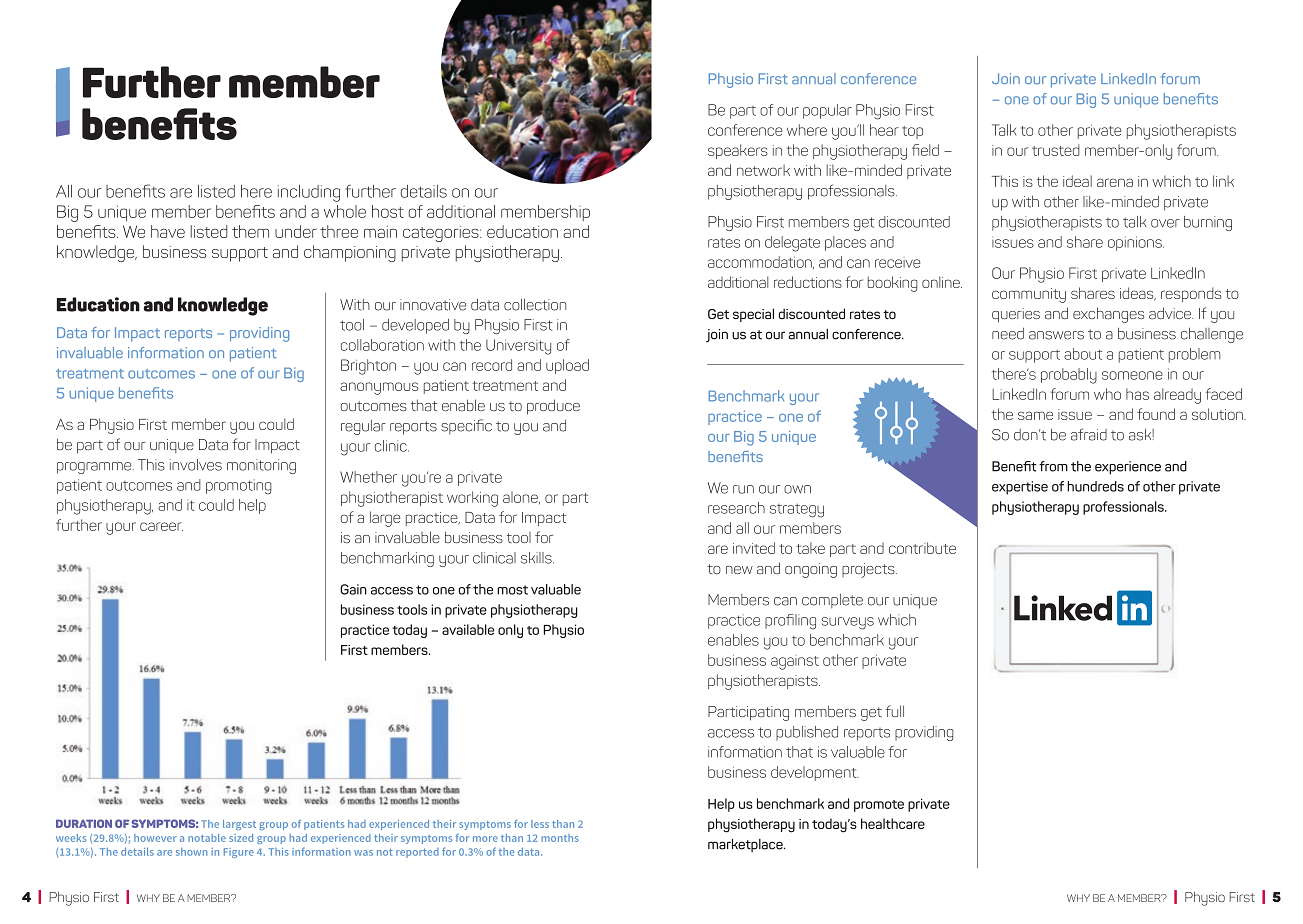 This screenshot has height=924, width=1303. Describe the element at coordinates (309, 193) in the screenshot. I see `including` at that location.
